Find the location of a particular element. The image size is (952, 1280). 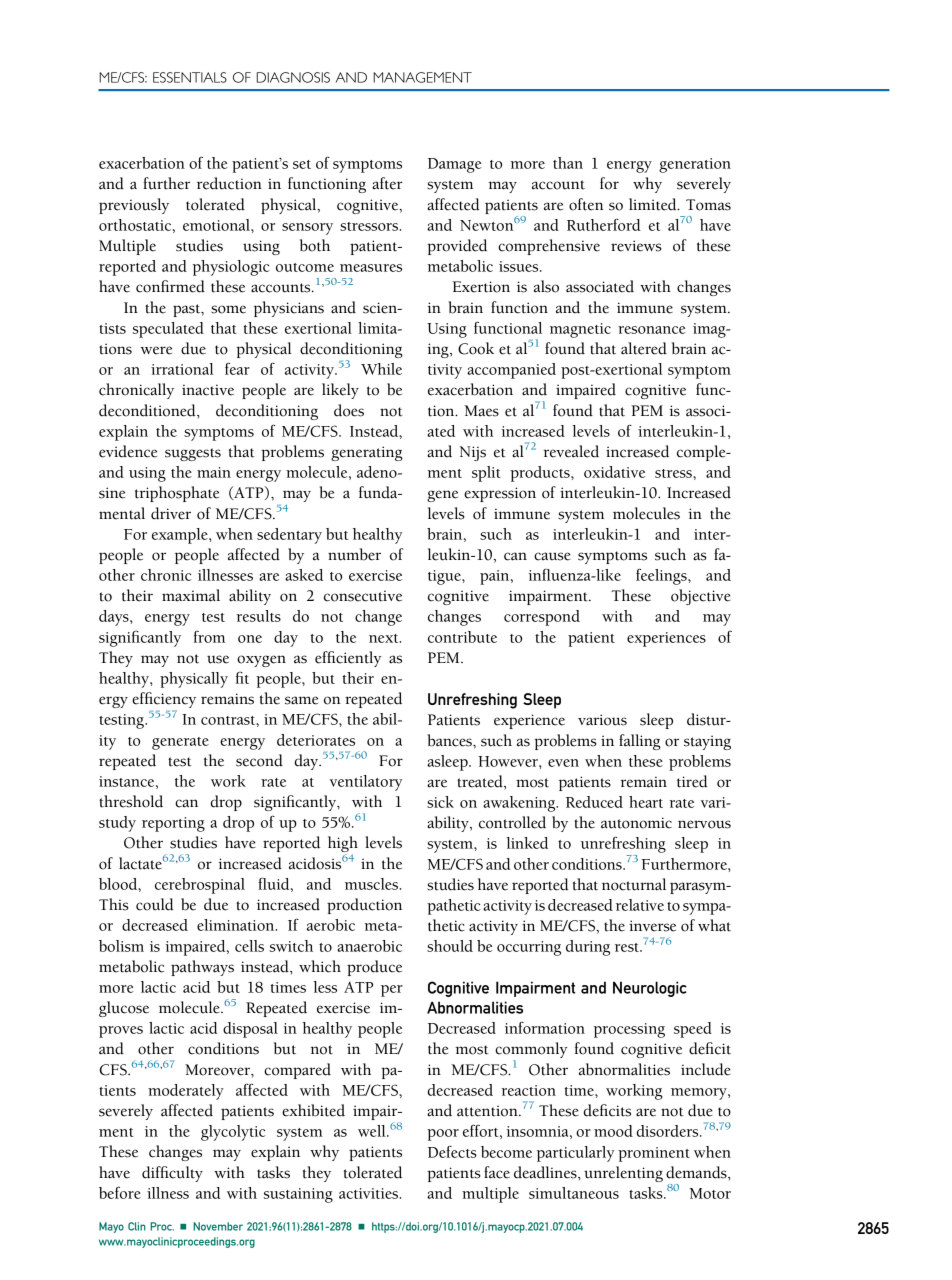

next is located at coordinates (385, 638).
